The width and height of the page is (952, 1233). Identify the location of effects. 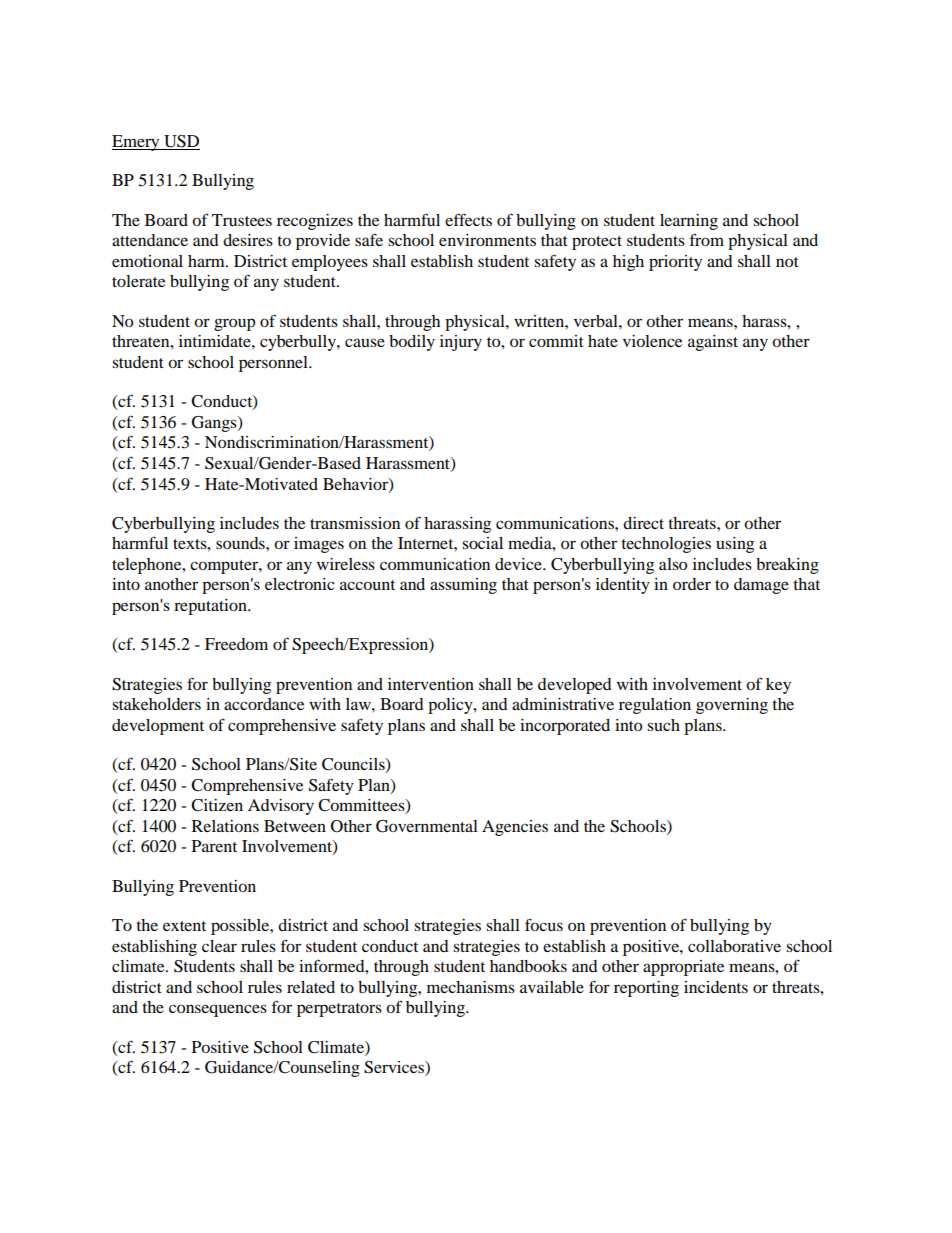
(468, 219).
